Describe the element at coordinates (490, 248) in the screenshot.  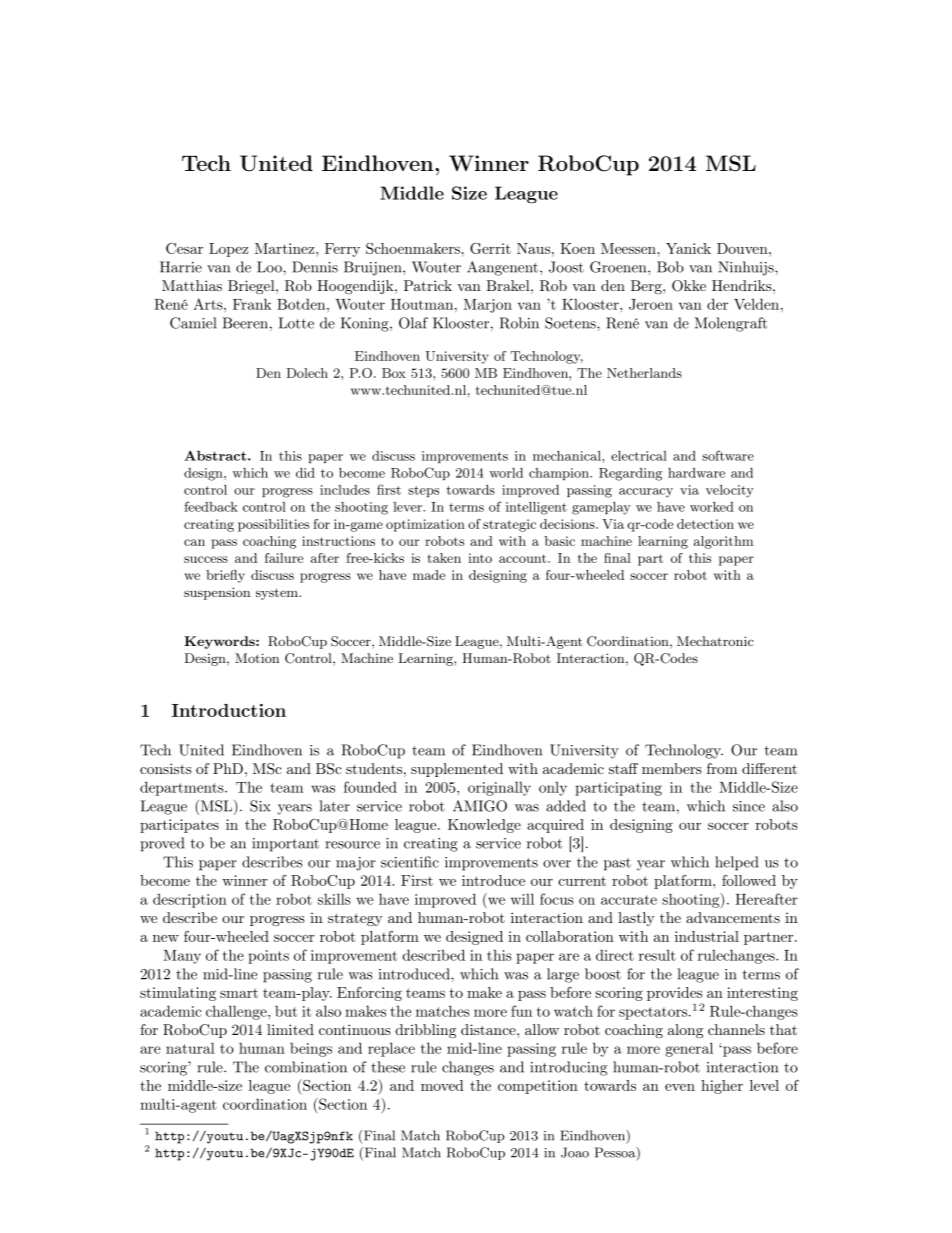
I see `Gerrit` at that location.
